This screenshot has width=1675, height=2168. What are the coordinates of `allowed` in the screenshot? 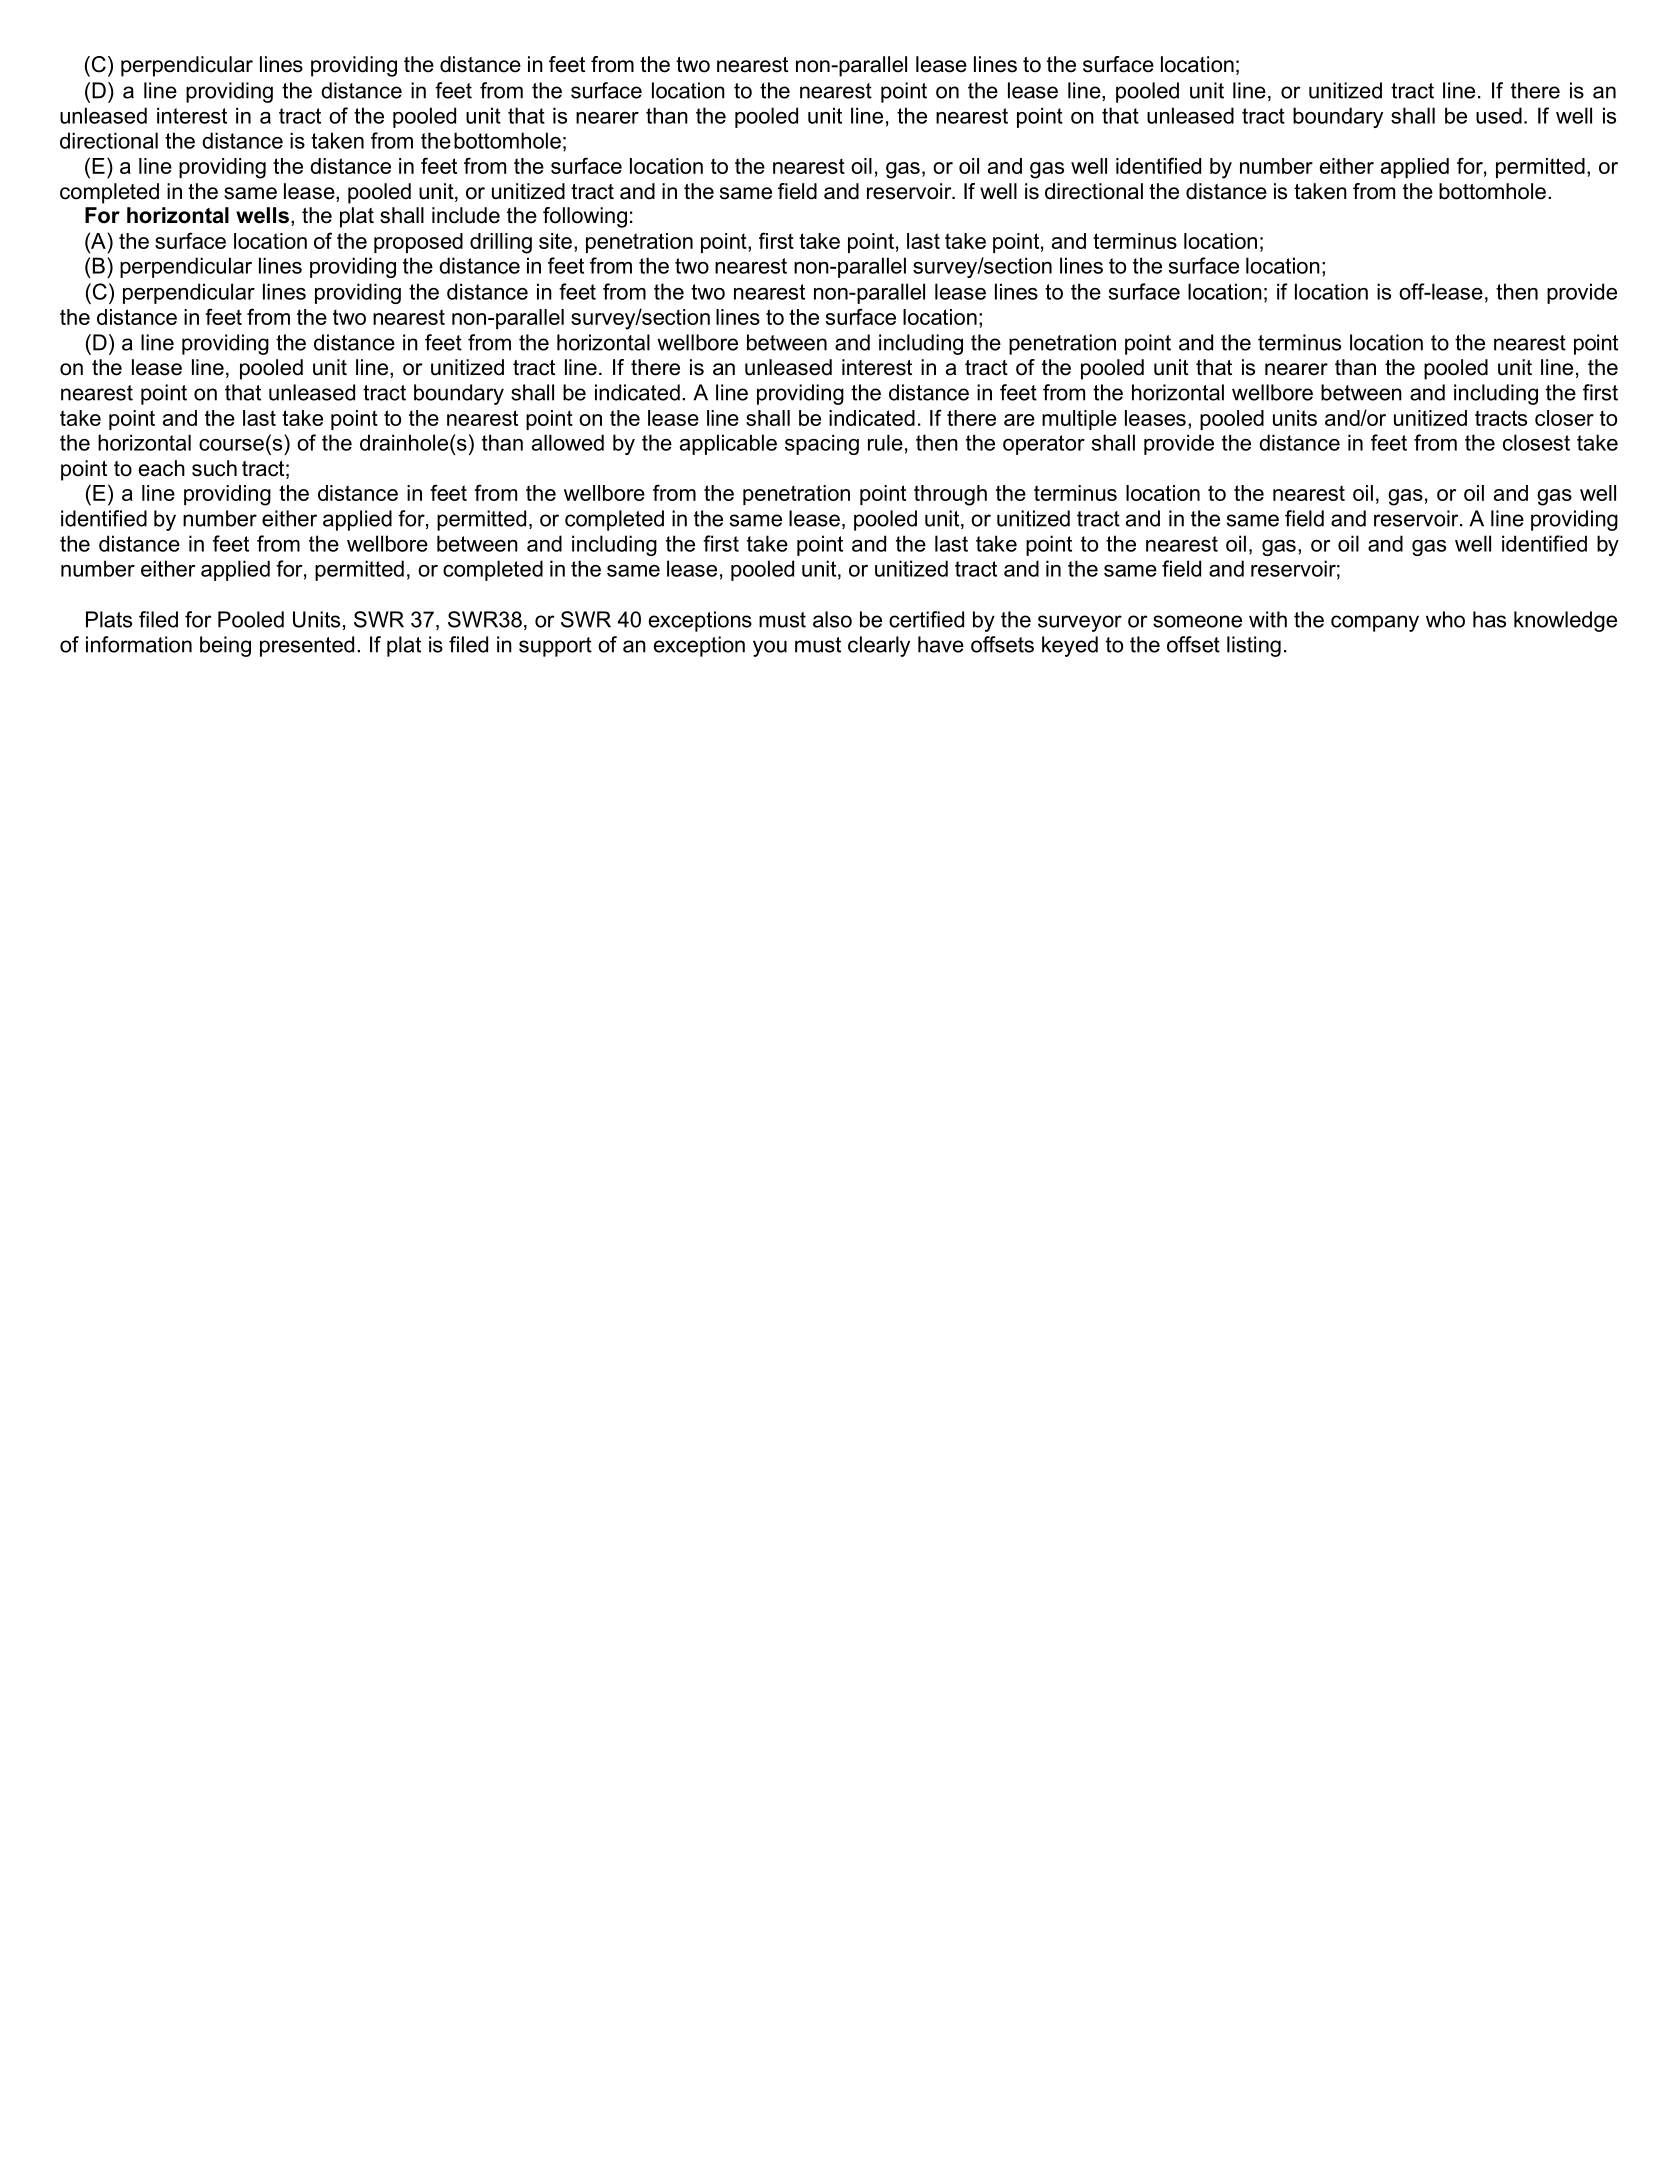 It's located at (568, 442).
